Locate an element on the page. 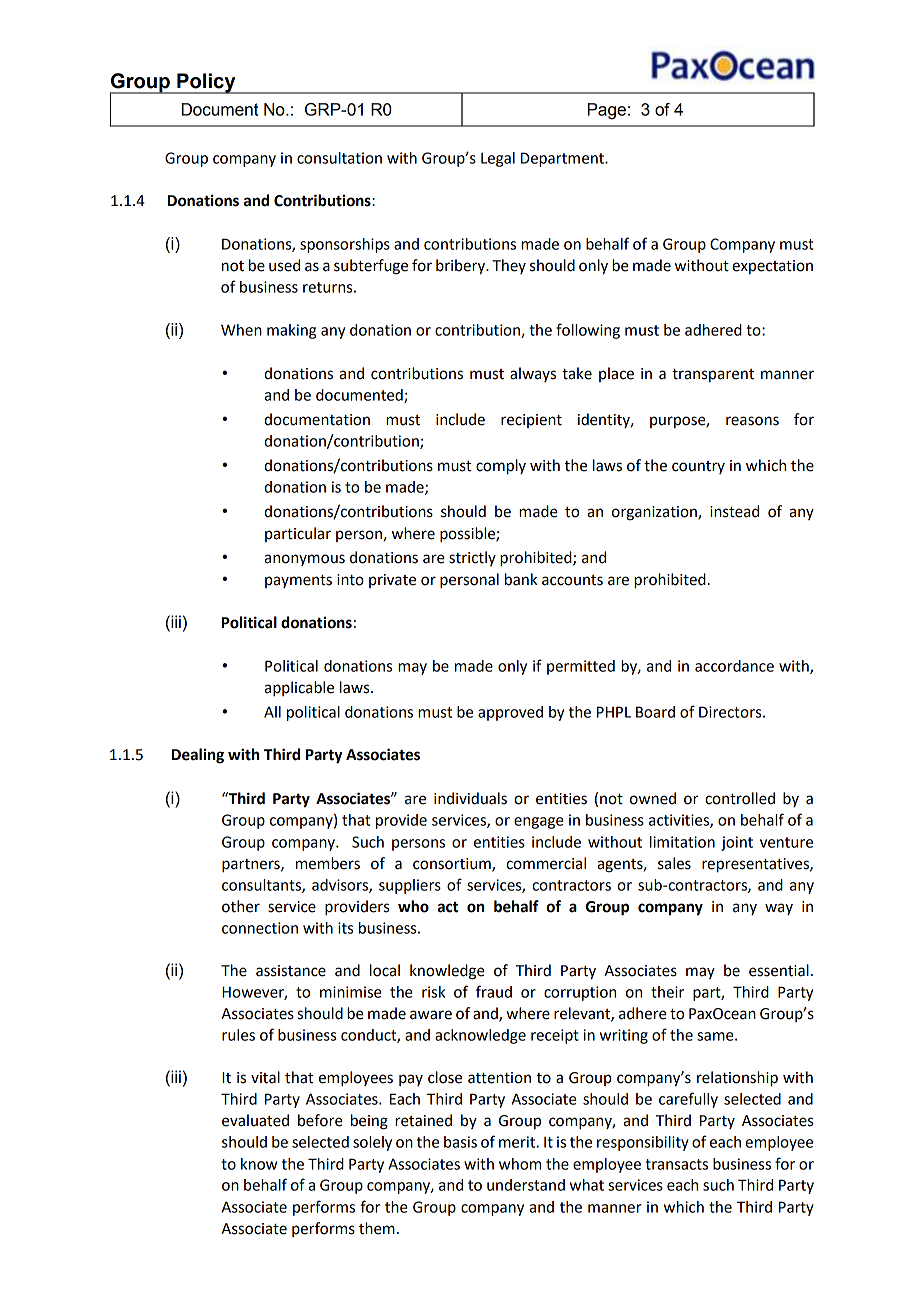  accordance is located at coordinates (734, 666).
